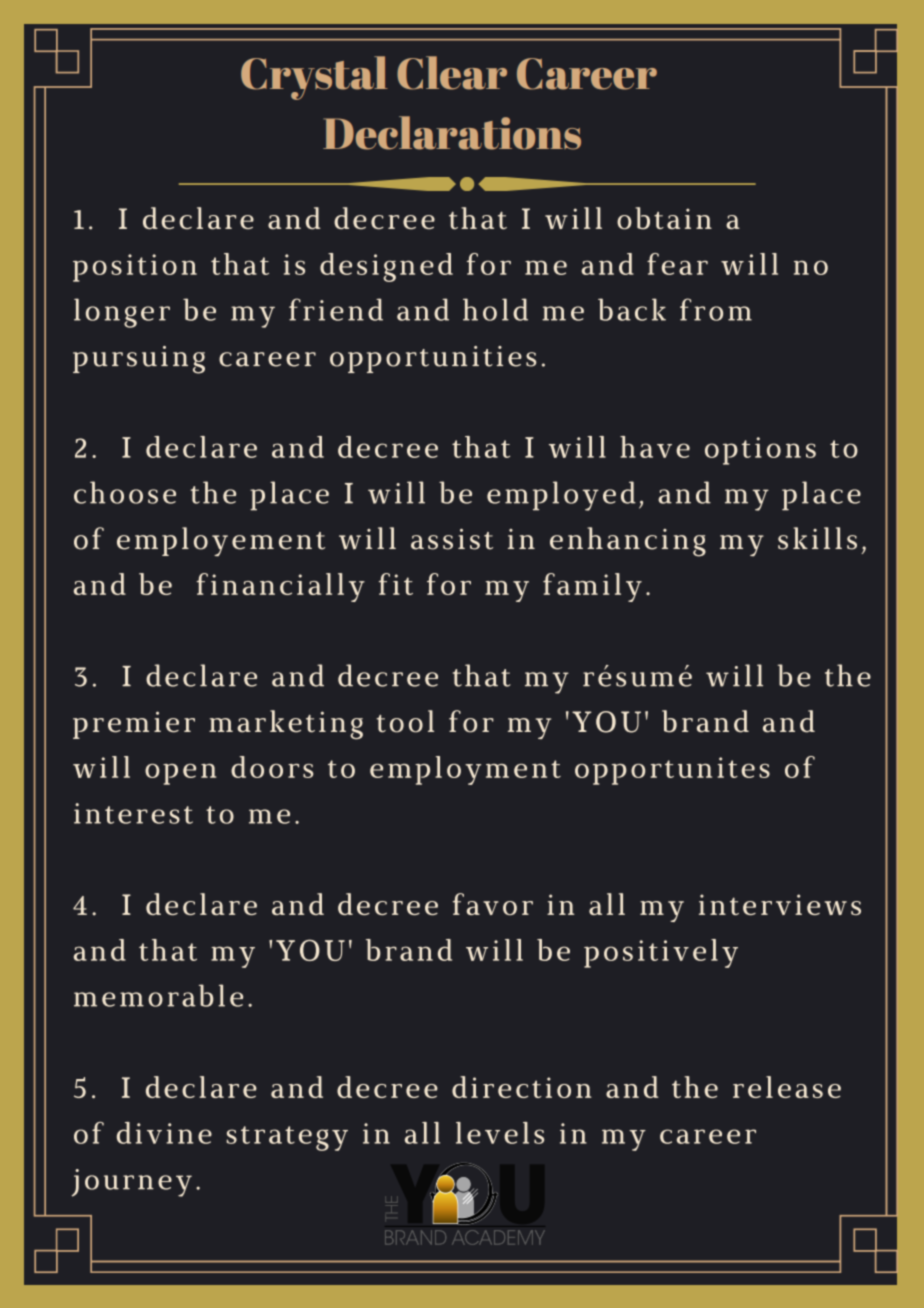  What do you see at coordinates (164, 1133) in the screenshot?
I see `divine` at bounding box center [164, 1133].
